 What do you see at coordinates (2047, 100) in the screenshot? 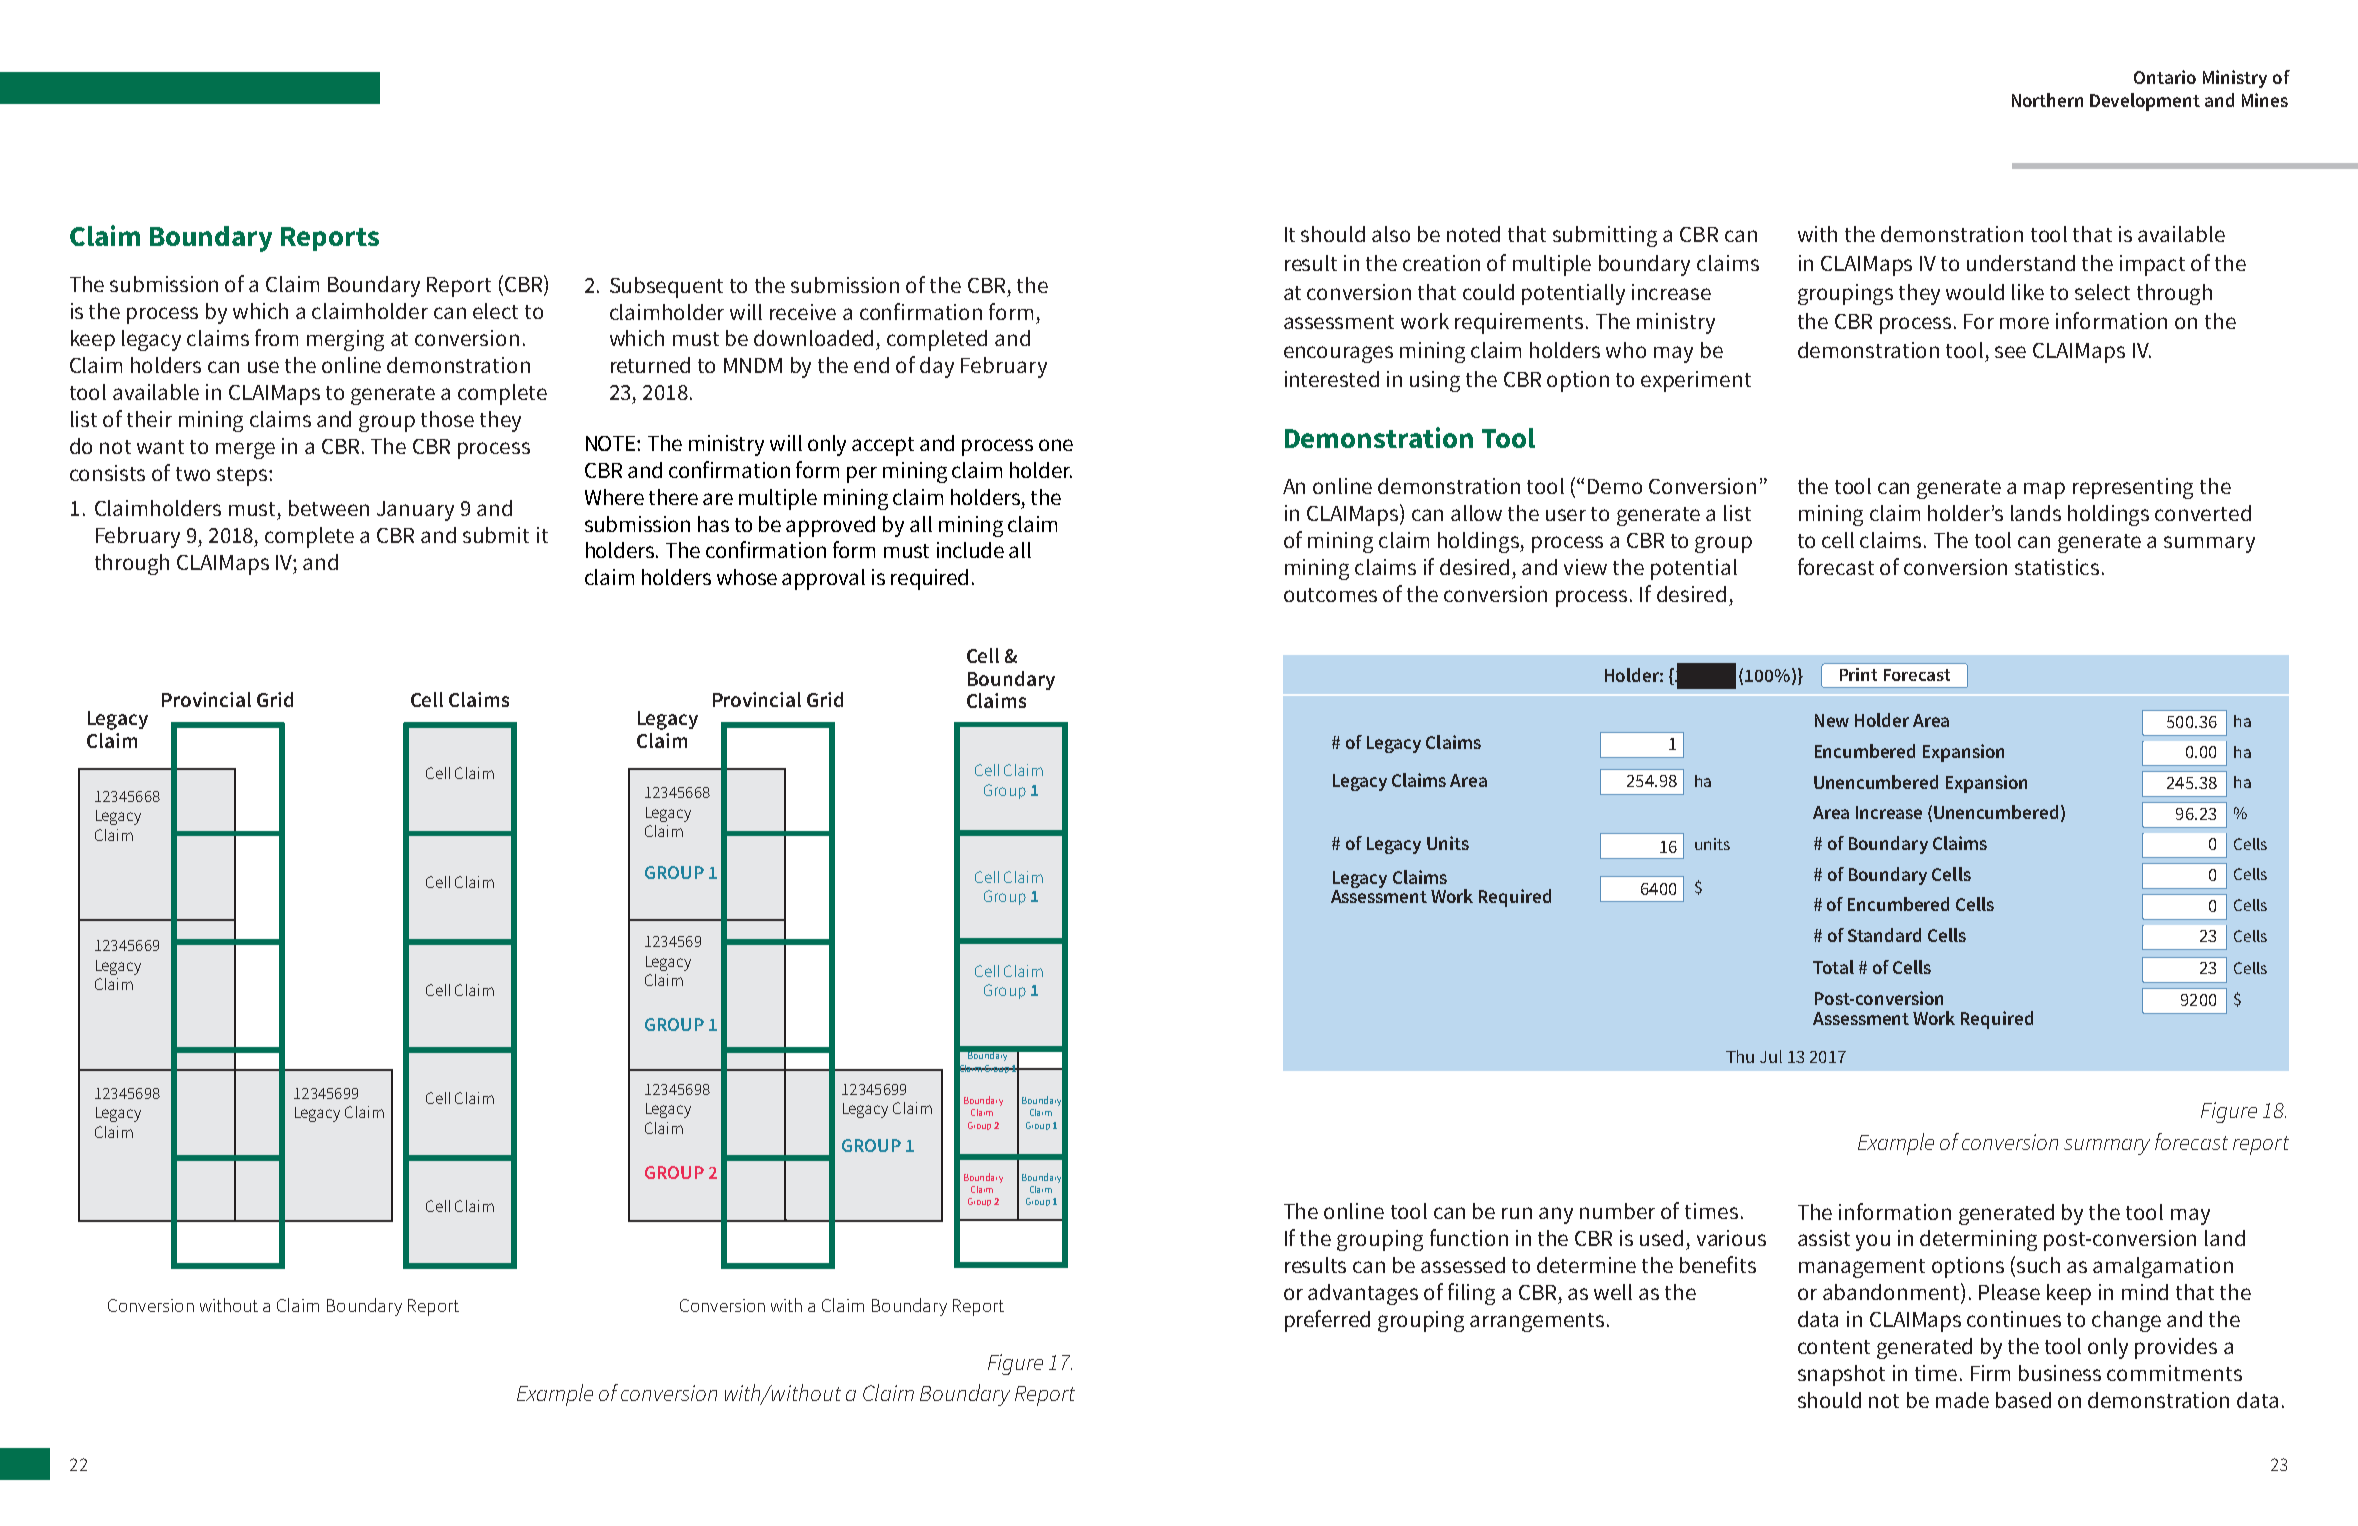
I see `Northern` at bounding box center [2047, 100].
